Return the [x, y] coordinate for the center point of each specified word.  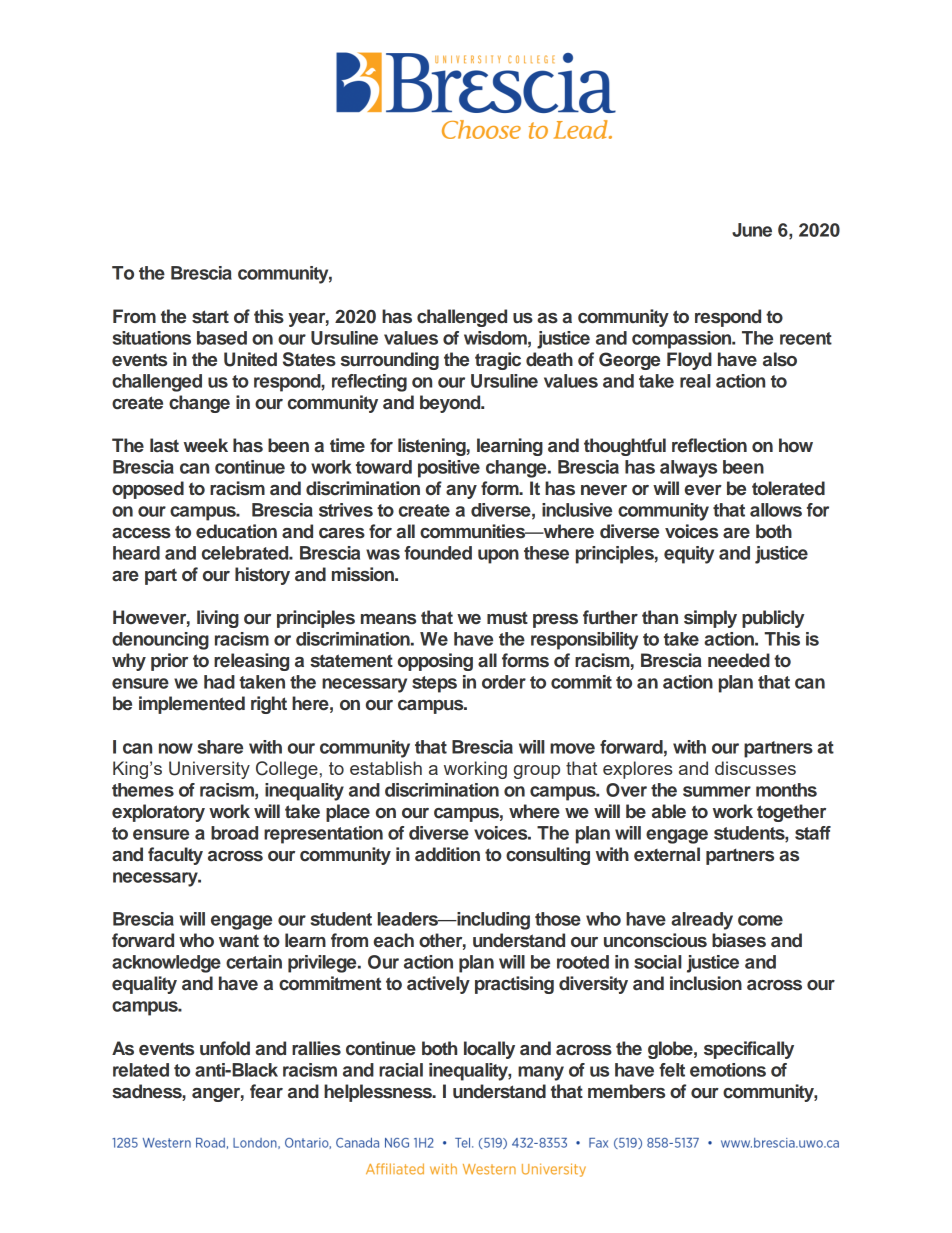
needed [739, 660]
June [752, 230]
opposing [435, 662]
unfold [225, 1048]
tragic [498, 361]
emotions [728, 1070]
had [219, 682]
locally [489, 1050]
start [210, 317]
